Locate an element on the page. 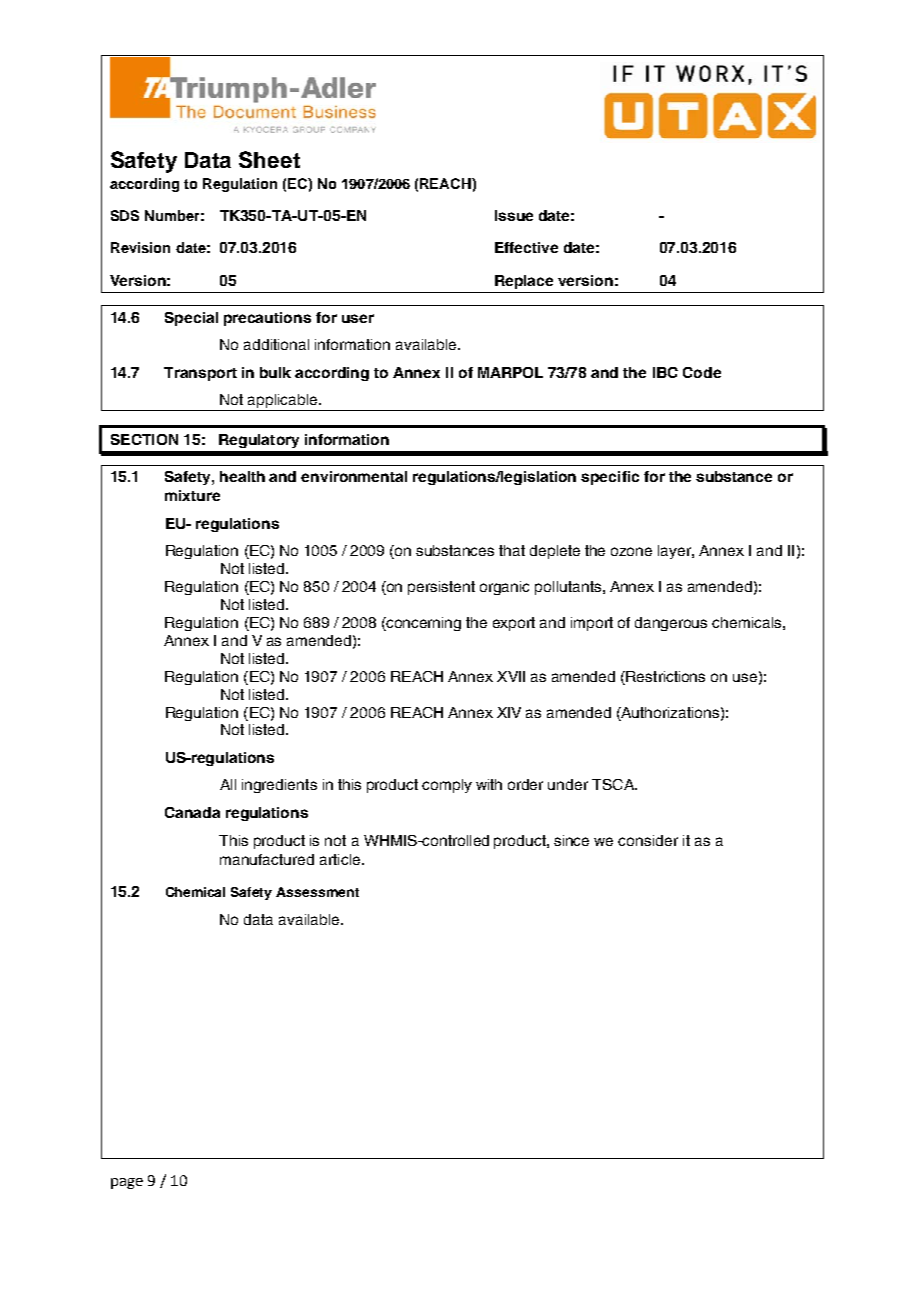 The image size is (924, 1308). Issue is located at coordinates (514, 215).
